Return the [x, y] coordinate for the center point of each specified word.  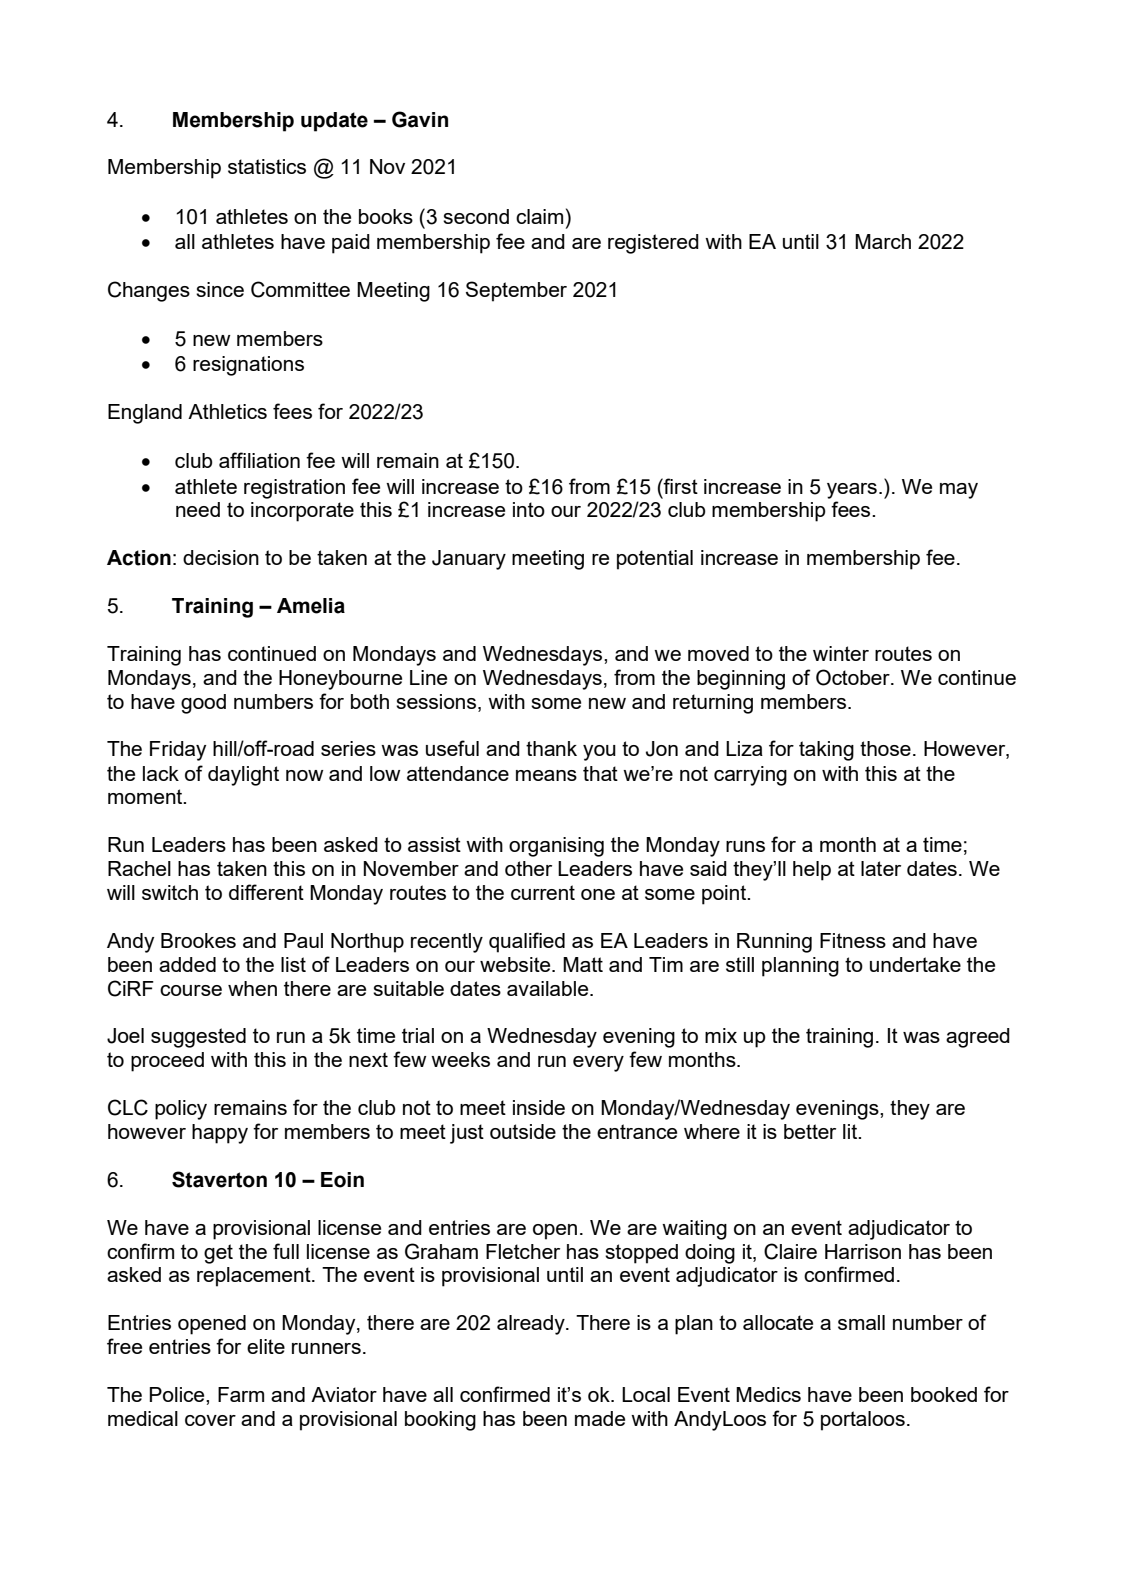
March [883, 241]
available [549, 988]
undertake [915, 964]
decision [221, 557]
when [252, 988]
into [529, 509]
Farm [241, 1394]
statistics [267, 166]
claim [539, 216]
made [600, 1418]
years [852, 491]
